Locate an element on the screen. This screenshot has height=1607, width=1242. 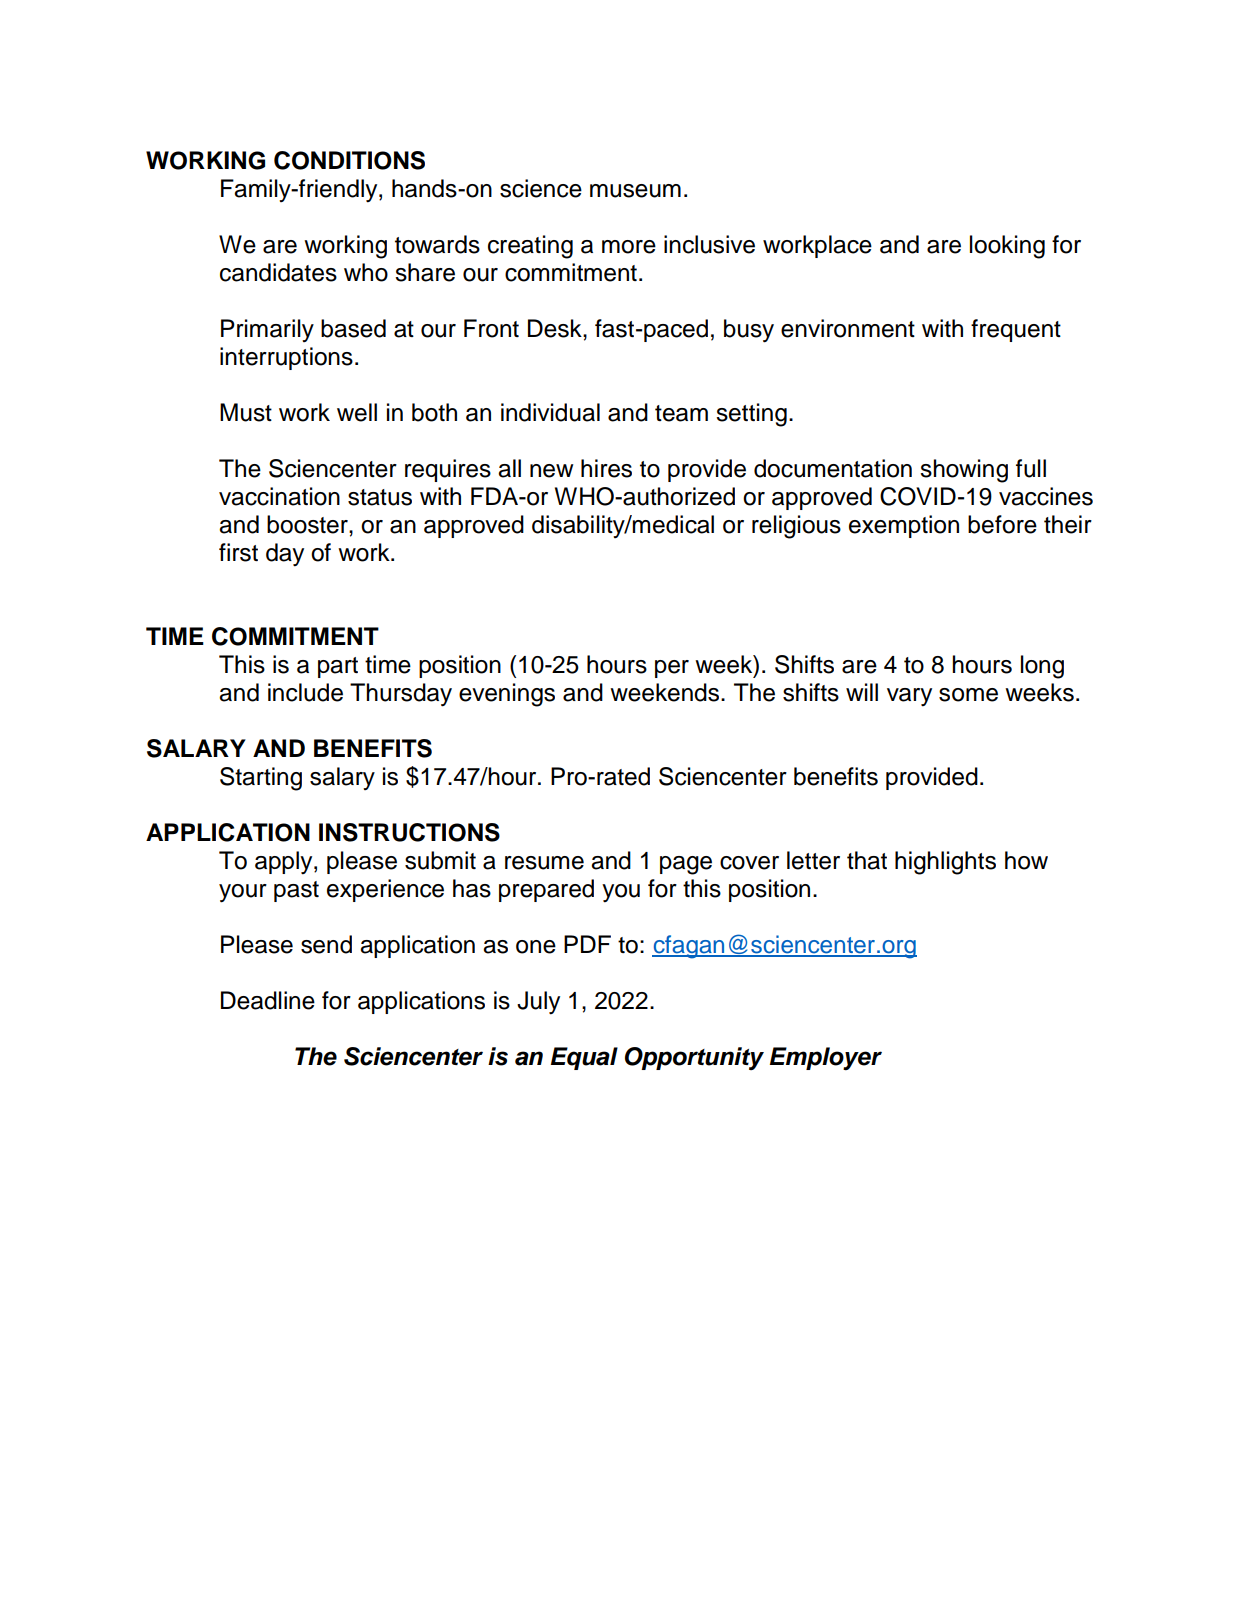
page is located at coordinates (686, 865).
